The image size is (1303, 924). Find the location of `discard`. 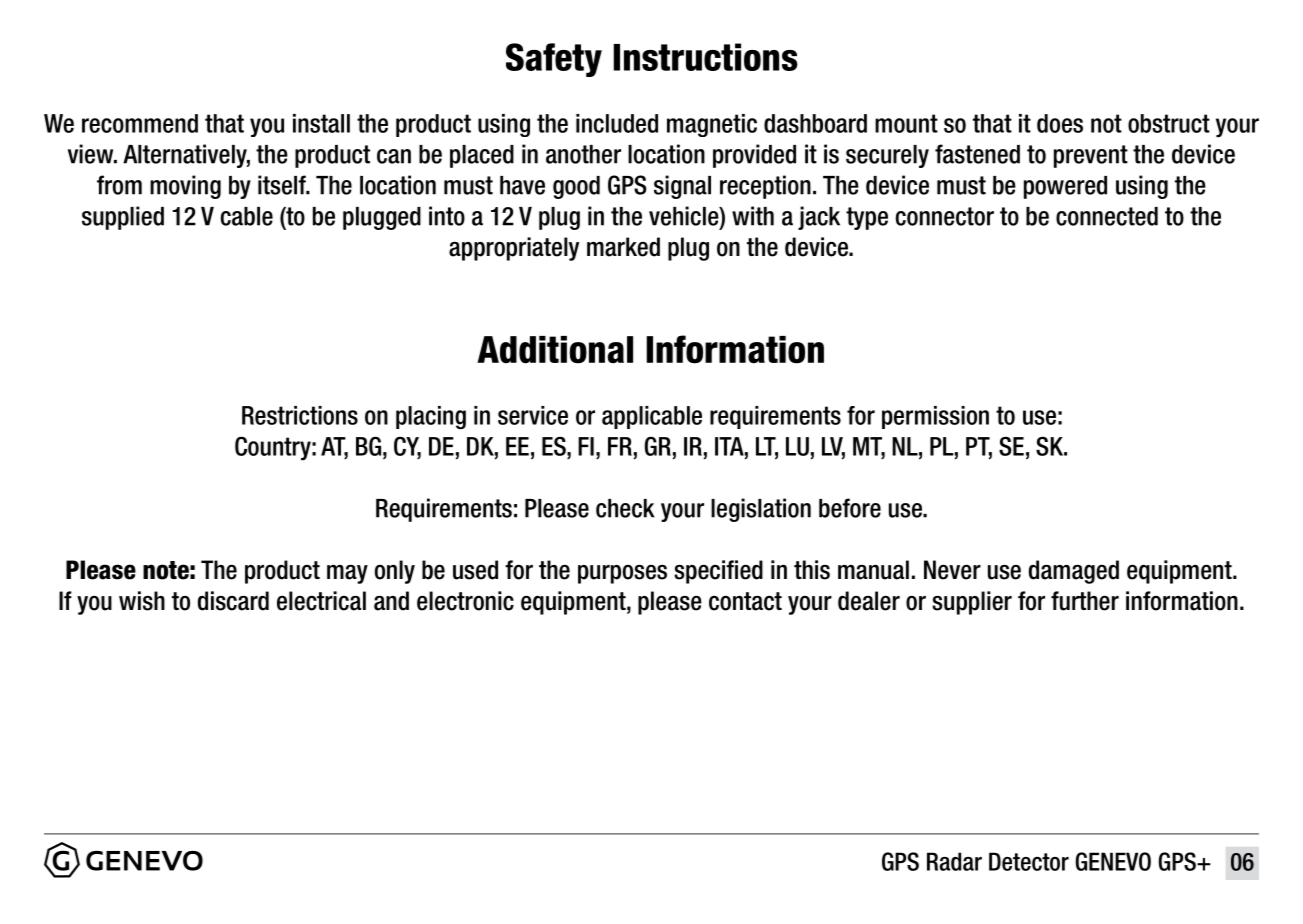

discard is located at coordinates (233, 601).
